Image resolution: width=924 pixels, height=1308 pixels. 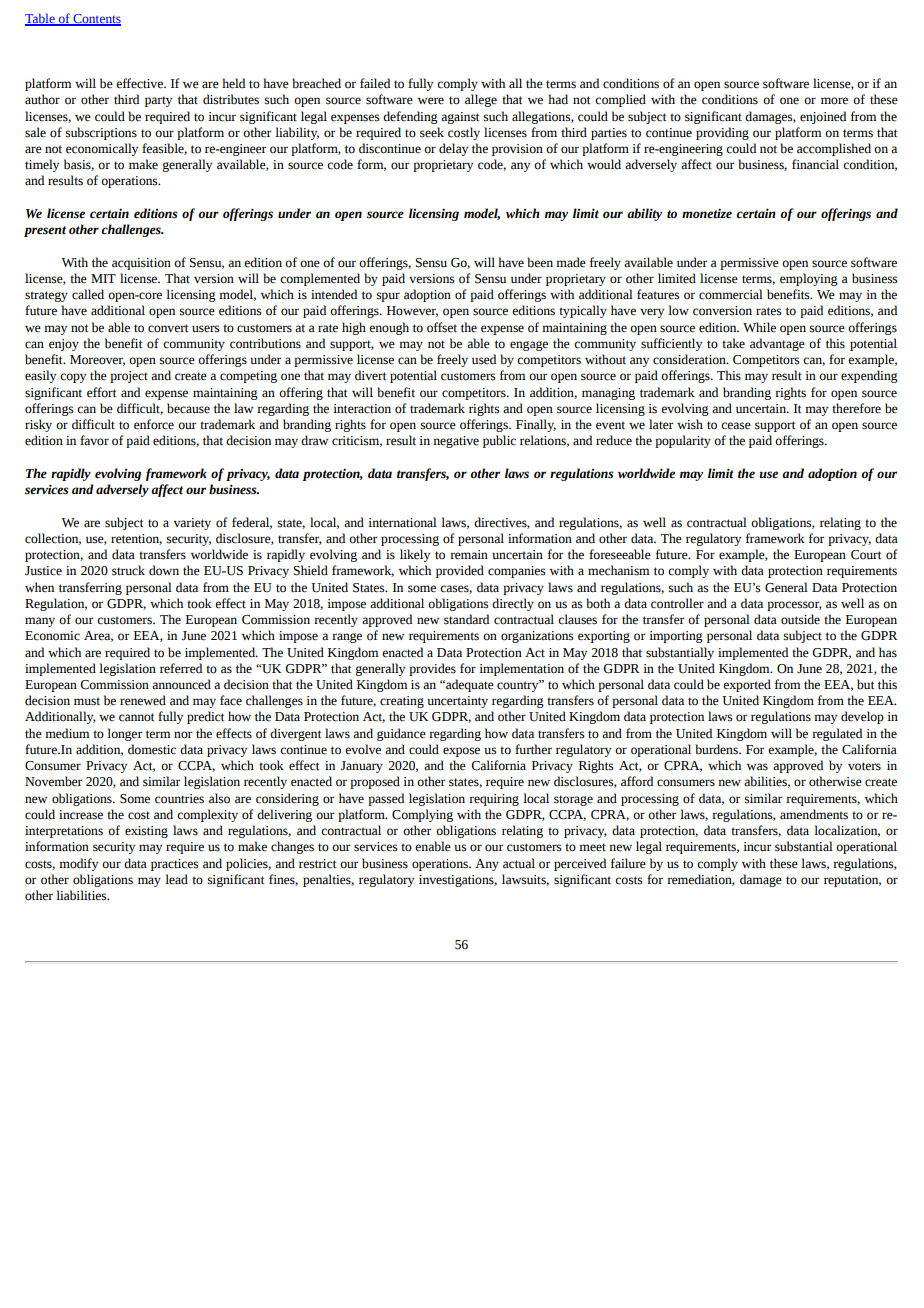 I want to click on practices, so click(x=175, y=865).
